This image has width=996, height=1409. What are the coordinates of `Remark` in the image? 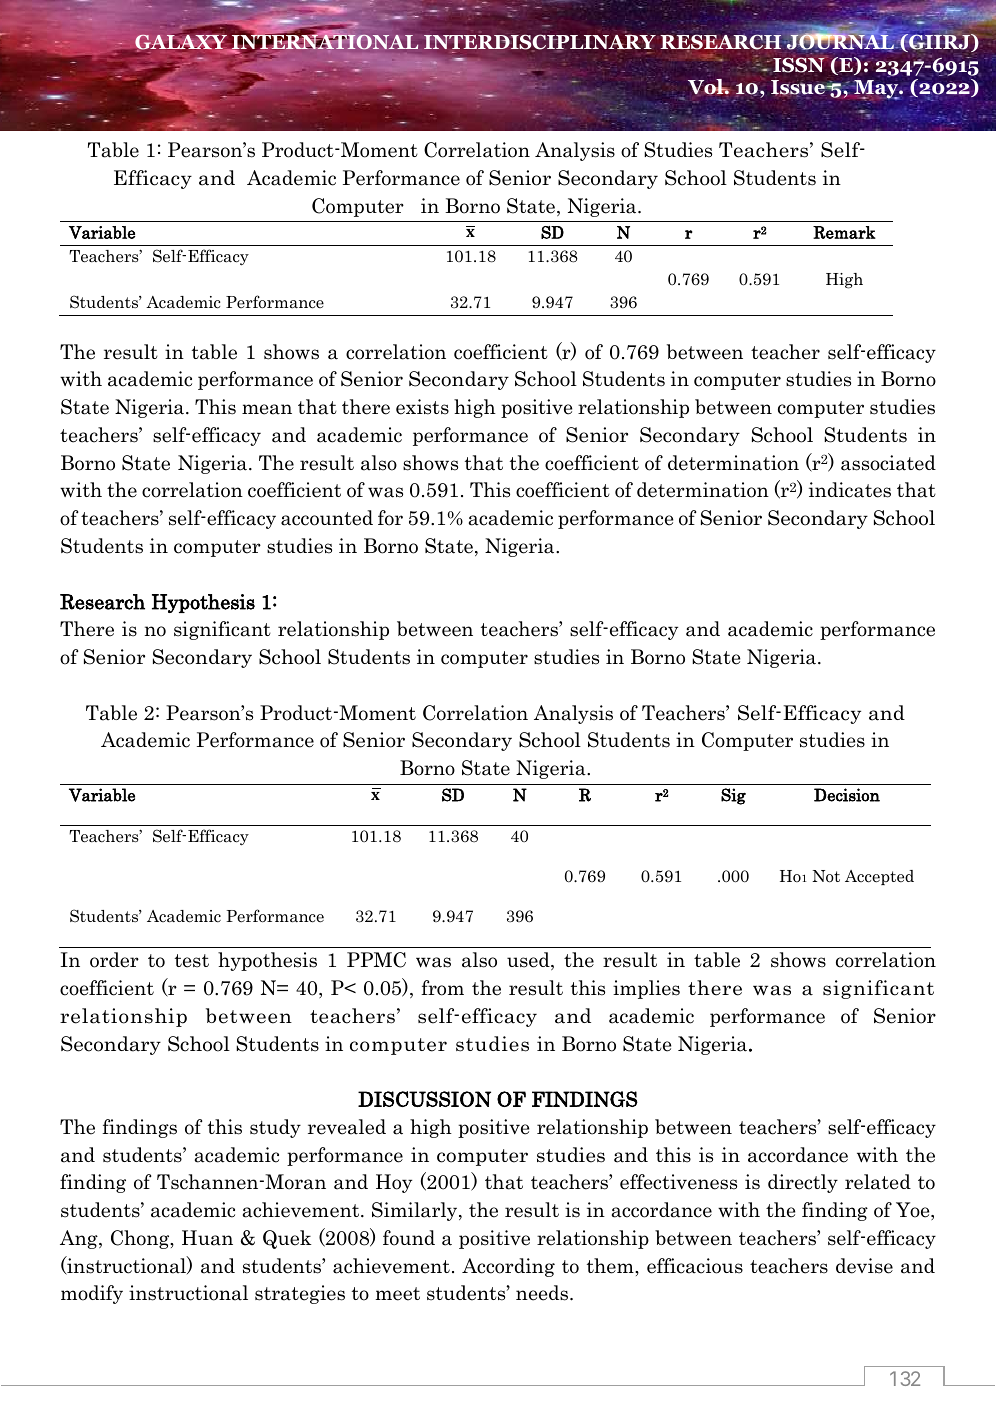 It's located at (844, 232).
